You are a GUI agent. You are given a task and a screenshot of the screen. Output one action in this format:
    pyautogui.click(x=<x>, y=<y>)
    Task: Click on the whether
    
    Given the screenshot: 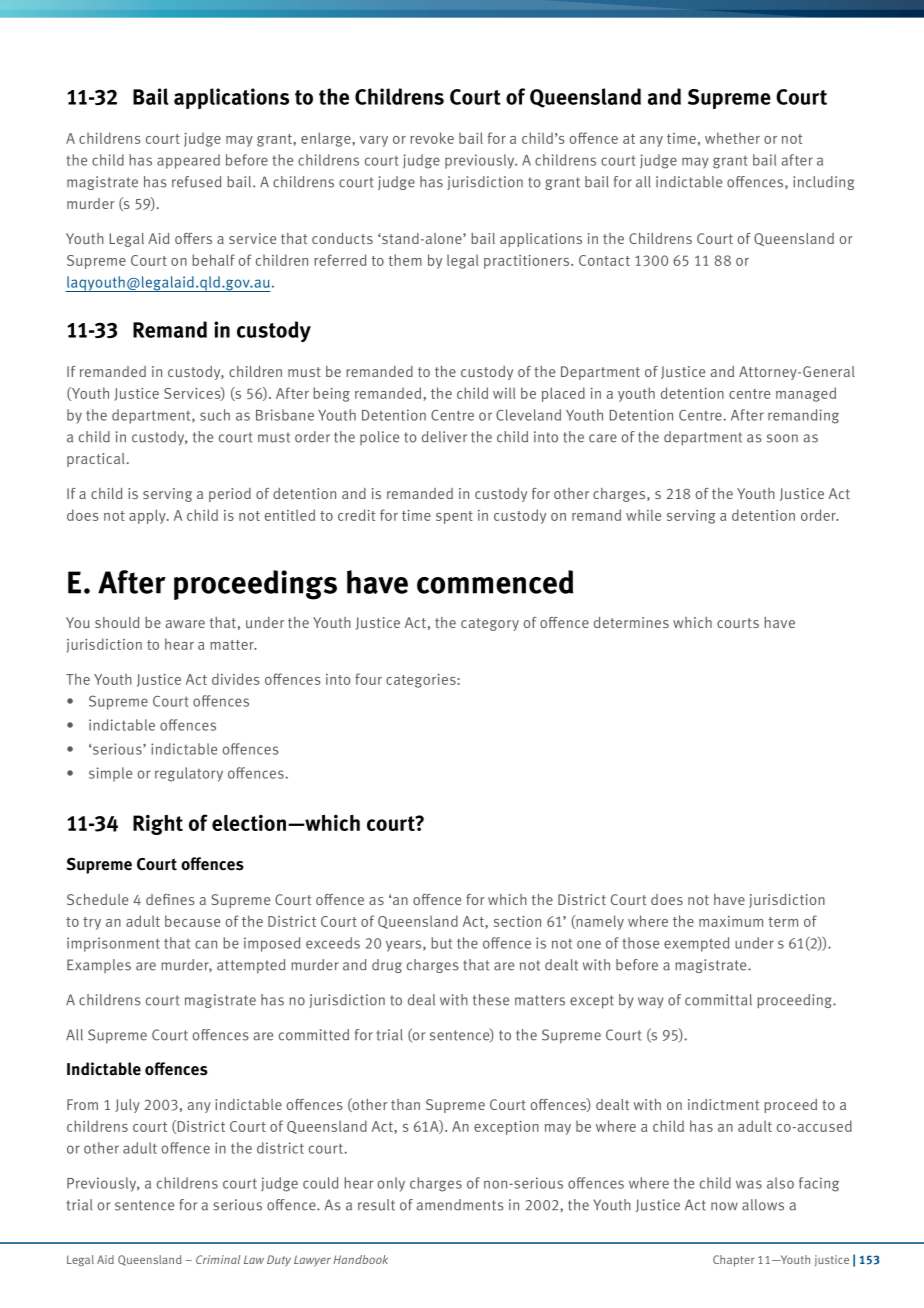 What is the action you would take?
    pyautogui.click(x=732, y=138)
